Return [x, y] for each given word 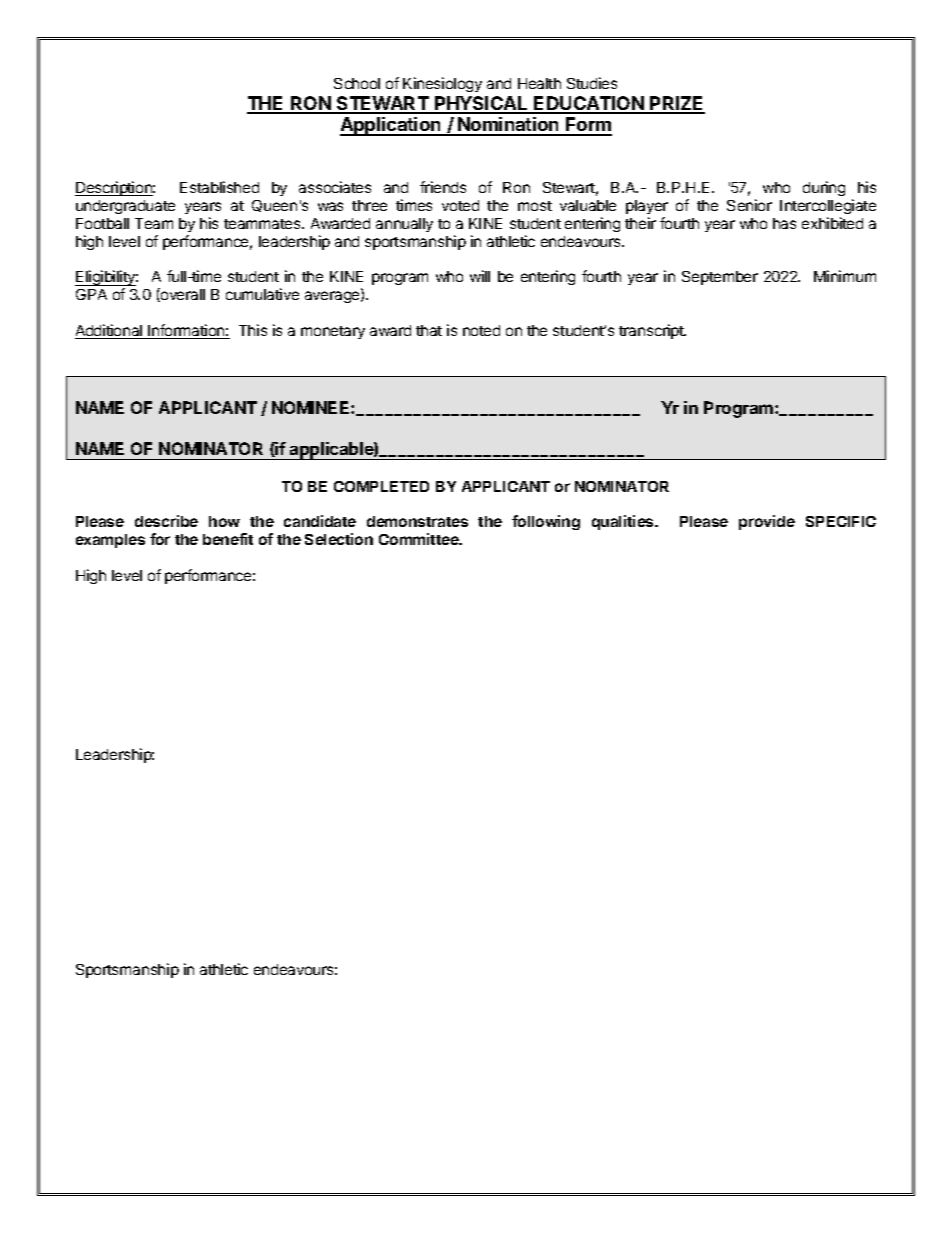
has [784, 223]
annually [404, 225]
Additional [110, 331]
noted [481, 330]
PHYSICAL [481, 104]
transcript [652, 331]
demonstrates [417, 521]
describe [166, 521]
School [357, 83]
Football [102, 223]
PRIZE [677, 104]
